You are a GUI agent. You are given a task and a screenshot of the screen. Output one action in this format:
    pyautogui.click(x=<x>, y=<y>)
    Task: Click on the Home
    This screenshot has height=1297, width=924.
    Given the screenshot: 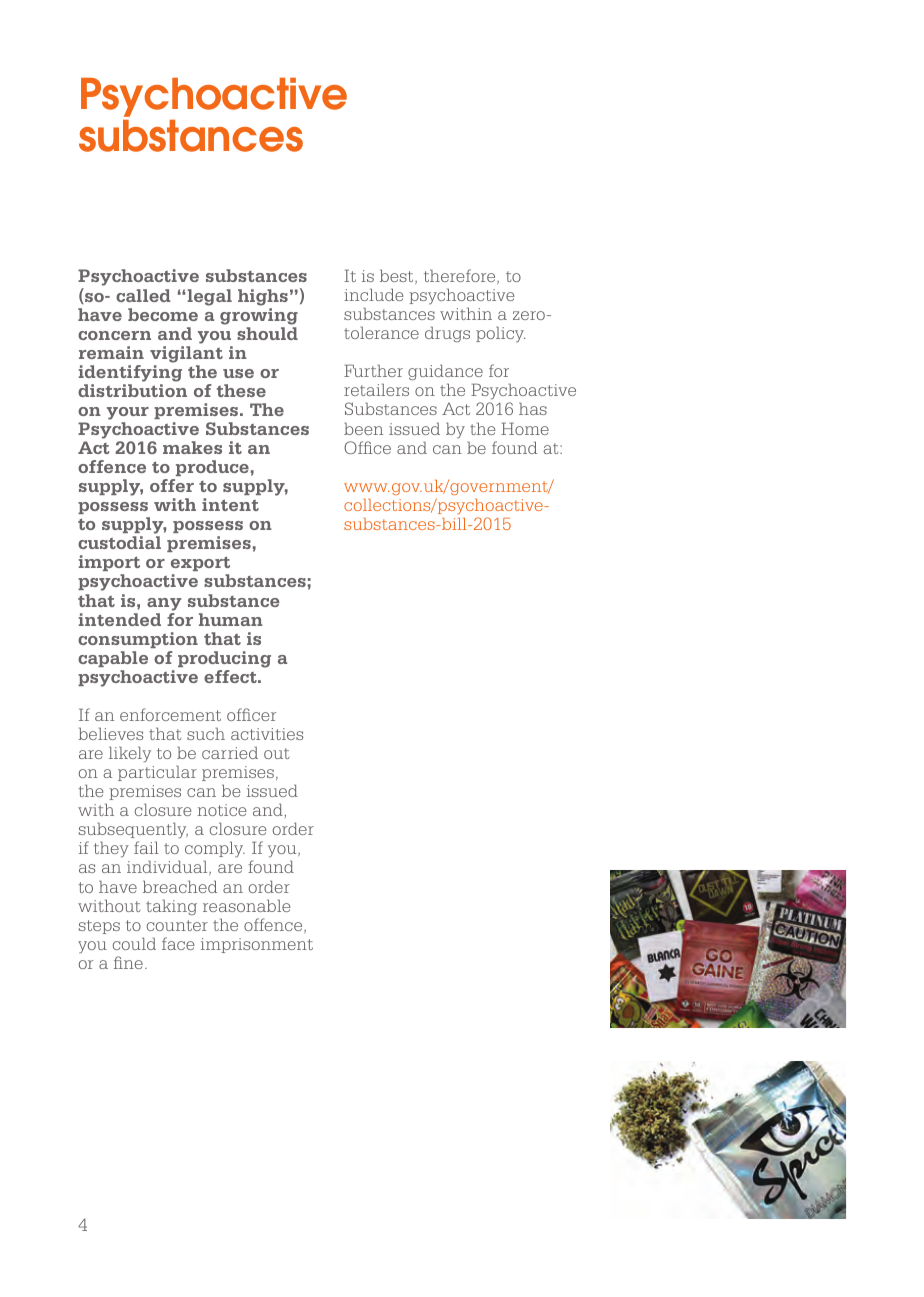 What is the action you would take?
    pyautogui.click(x=525, y=428)
